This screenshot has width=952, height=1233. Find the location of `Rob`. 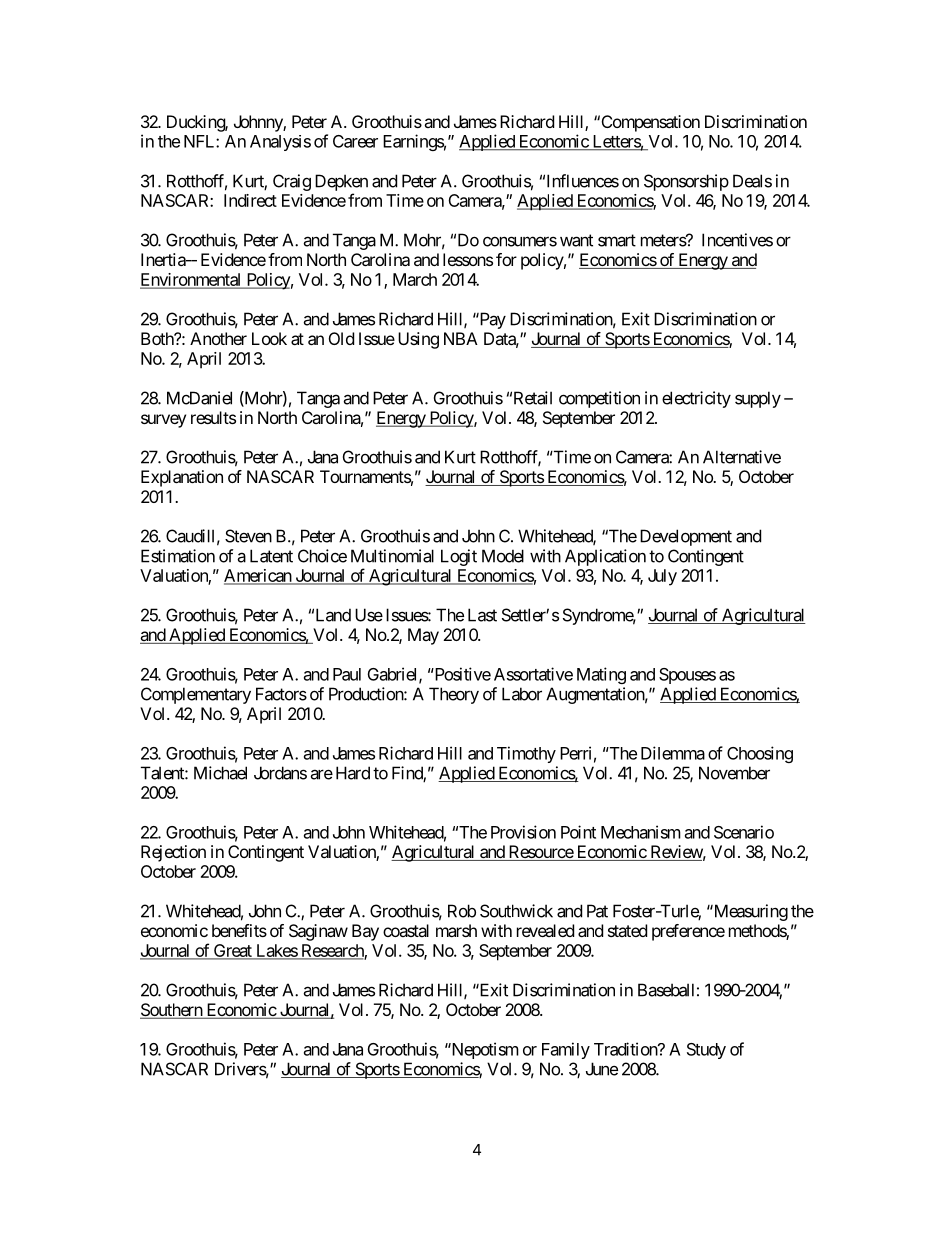

Rob is located at coordinates (462, 911).
